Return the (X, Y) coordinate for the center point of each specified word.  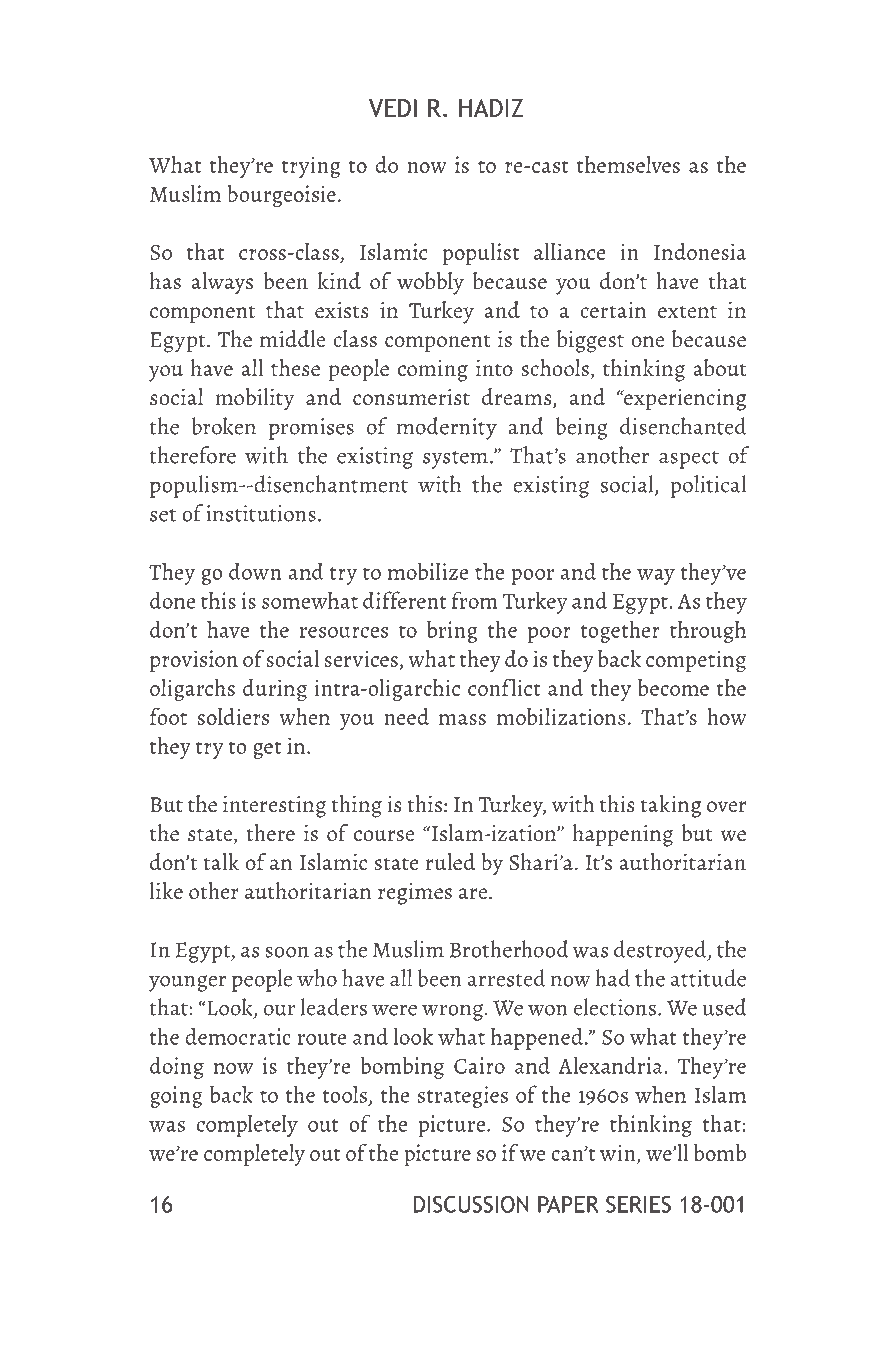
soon (287, 952)
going (176, 1097)
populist (481, 254)
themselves (628, 164)
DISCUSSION (471, 1204)
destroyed (661, 951)
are (473, 894)
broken (223, 426)
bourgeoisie (281, 196)
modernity (447, 428)
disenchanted (683, 426)
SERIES (638, 1204)
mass (462, 719)
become (673, 687)
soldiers (233, 716)
